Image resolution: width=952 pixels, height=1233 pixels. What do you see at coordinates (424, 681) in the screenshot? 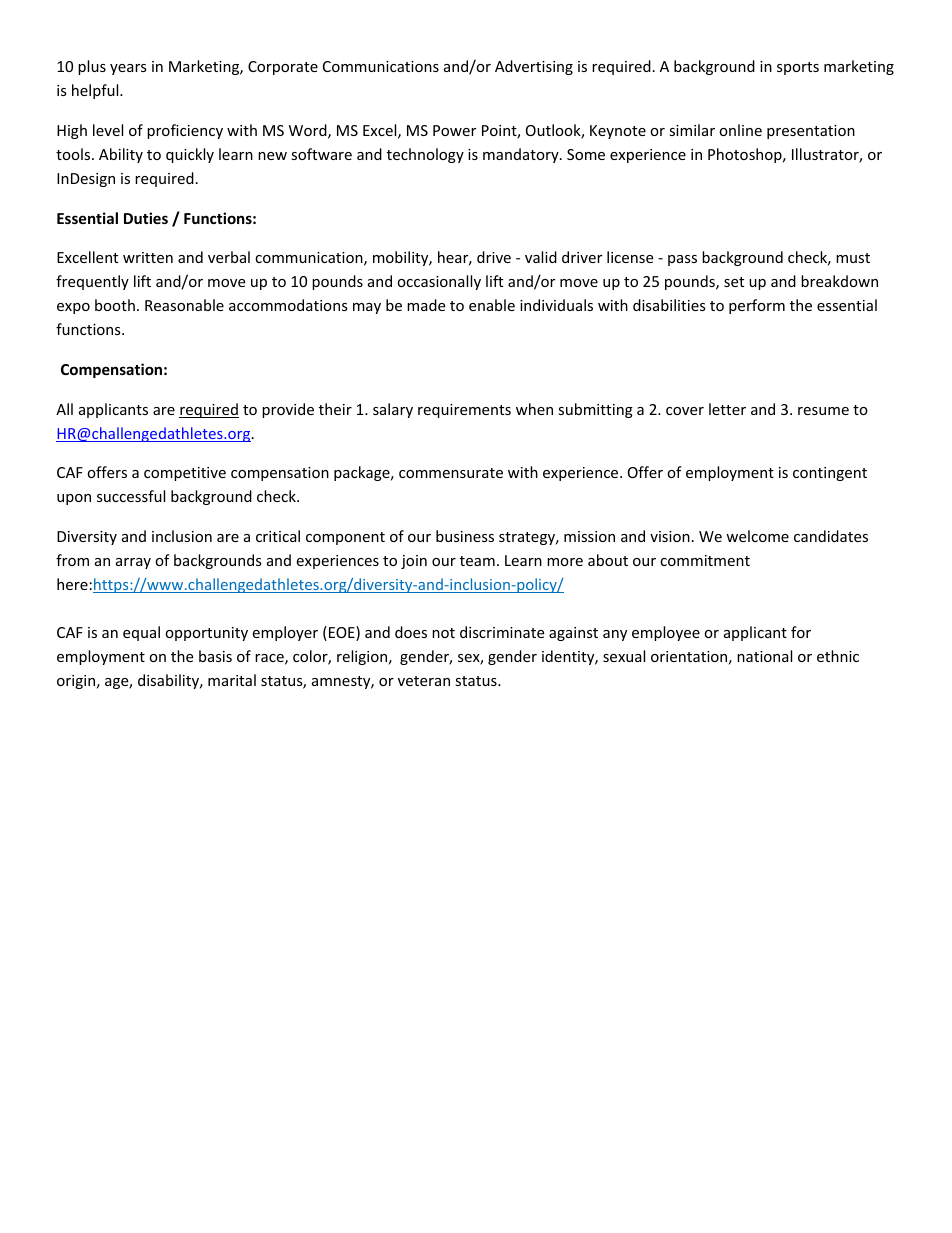
I see `veteran` at bounding box center [424, 681].
